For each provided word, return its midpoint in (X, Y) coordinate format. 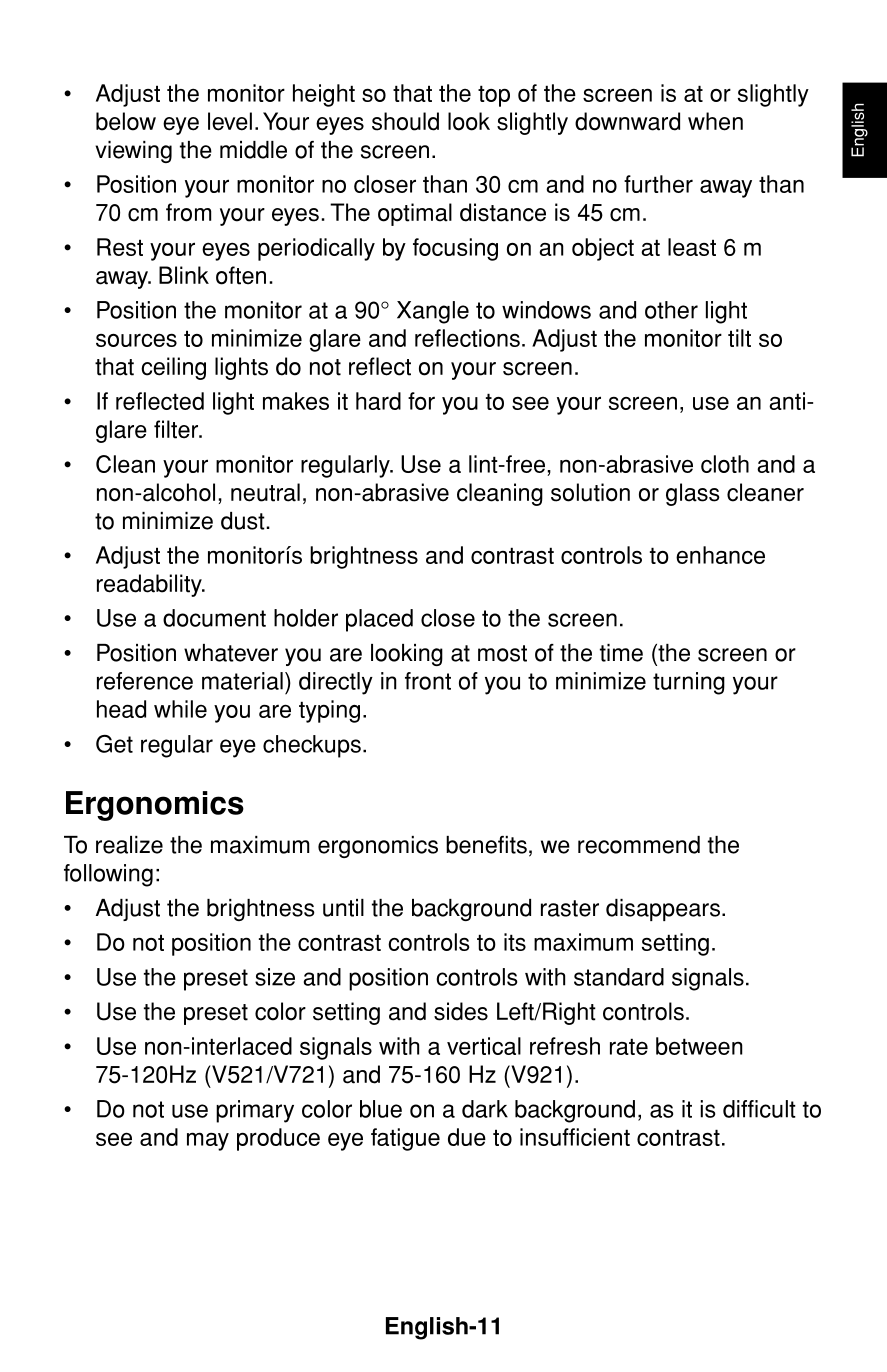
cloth (725, 464)
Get (114, 744)
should (405, 121)
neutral (265, 492)
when (715, 121)
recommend (639, 845)
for (421, 401)
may (208, 1141)
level (230, 121)
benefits (486, 845)
